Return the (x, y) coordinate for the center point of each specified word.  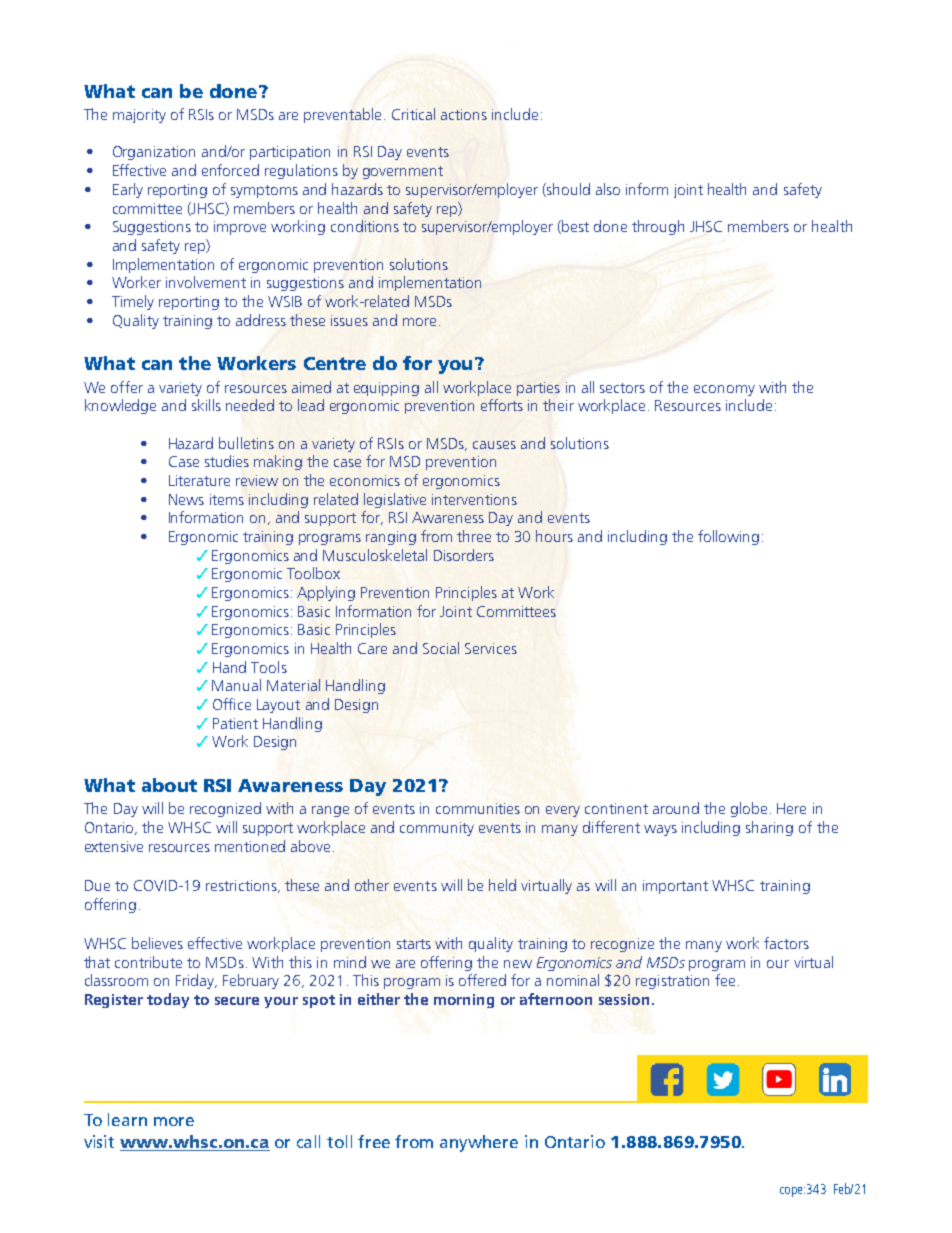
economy (724, 390)
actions (464, 114)
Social (441, 648)
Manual (236, 685)
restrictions (242, 886)
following (728, 537)
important (675, 887)
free (374, 1141)
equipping (386, 389)
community (437, 829)
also (608, 189)
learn (127, 1119)
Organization (154, 153)
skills (206, 405)
